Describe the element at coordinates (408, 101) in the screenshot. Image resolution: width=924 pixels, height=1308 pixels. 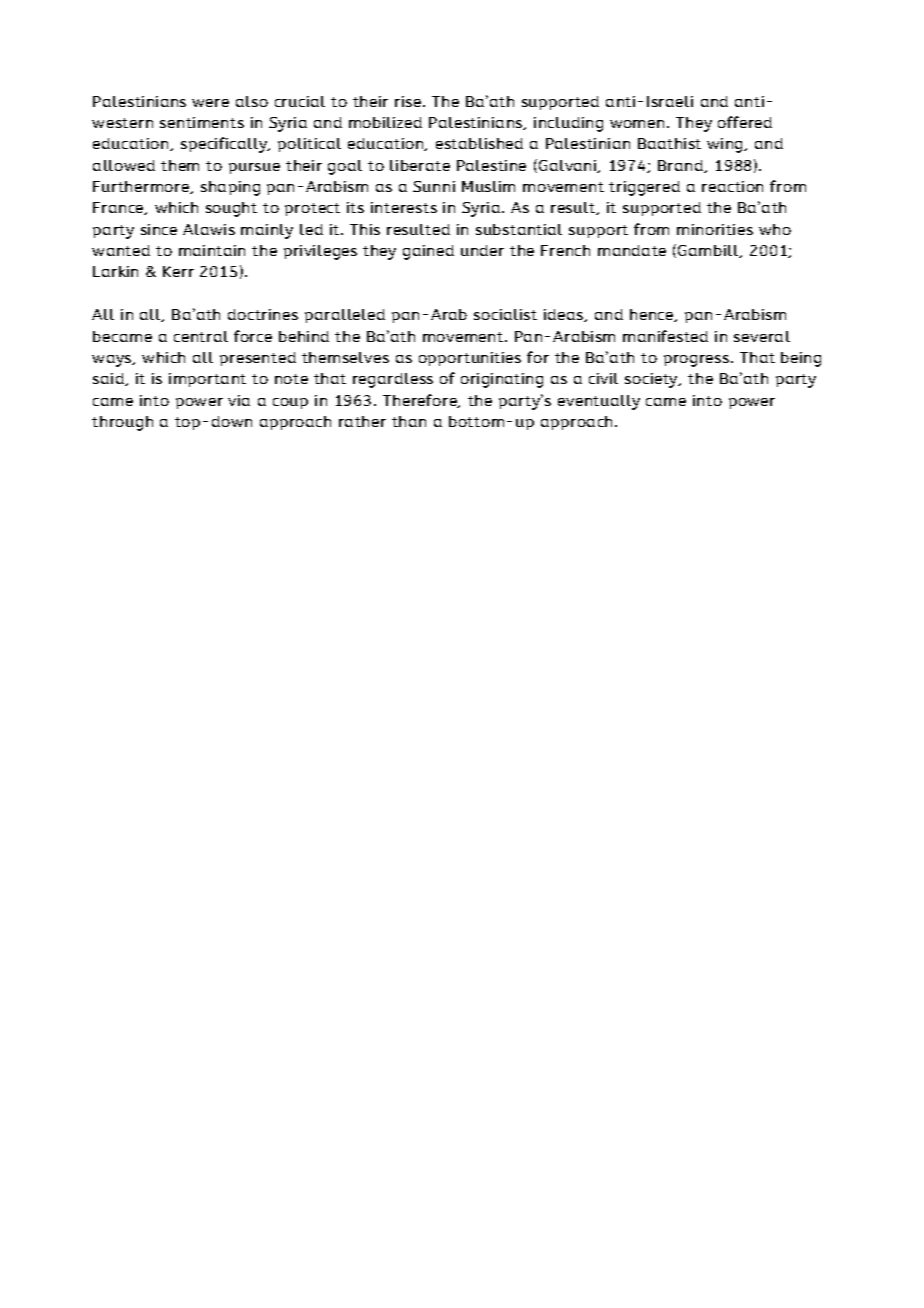
I see `rise` at that location.
